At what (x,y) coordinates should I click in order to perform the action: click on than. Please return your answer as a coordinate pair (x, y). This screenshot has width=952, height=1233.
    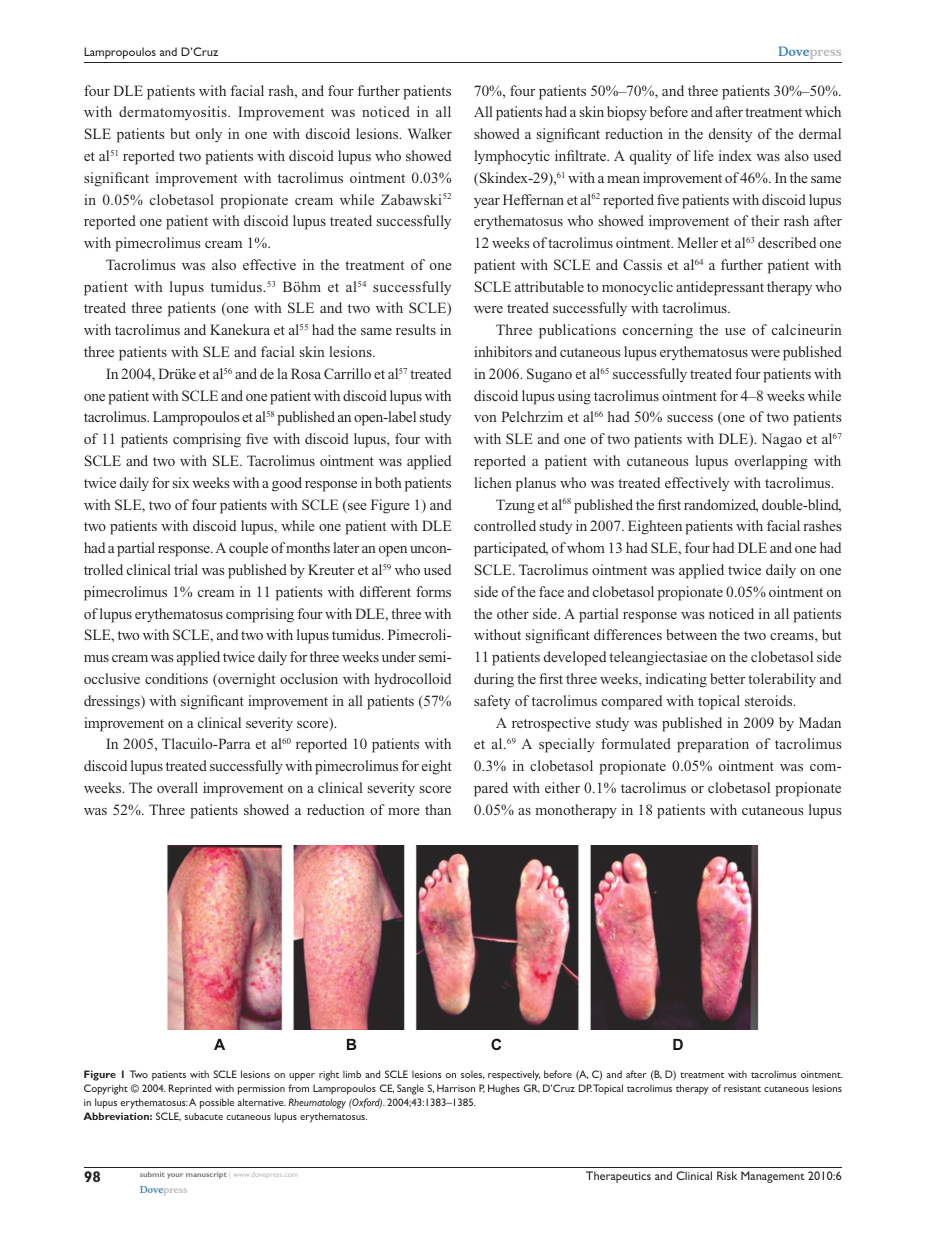
    Looking at the image, I should click on (438, 809).
